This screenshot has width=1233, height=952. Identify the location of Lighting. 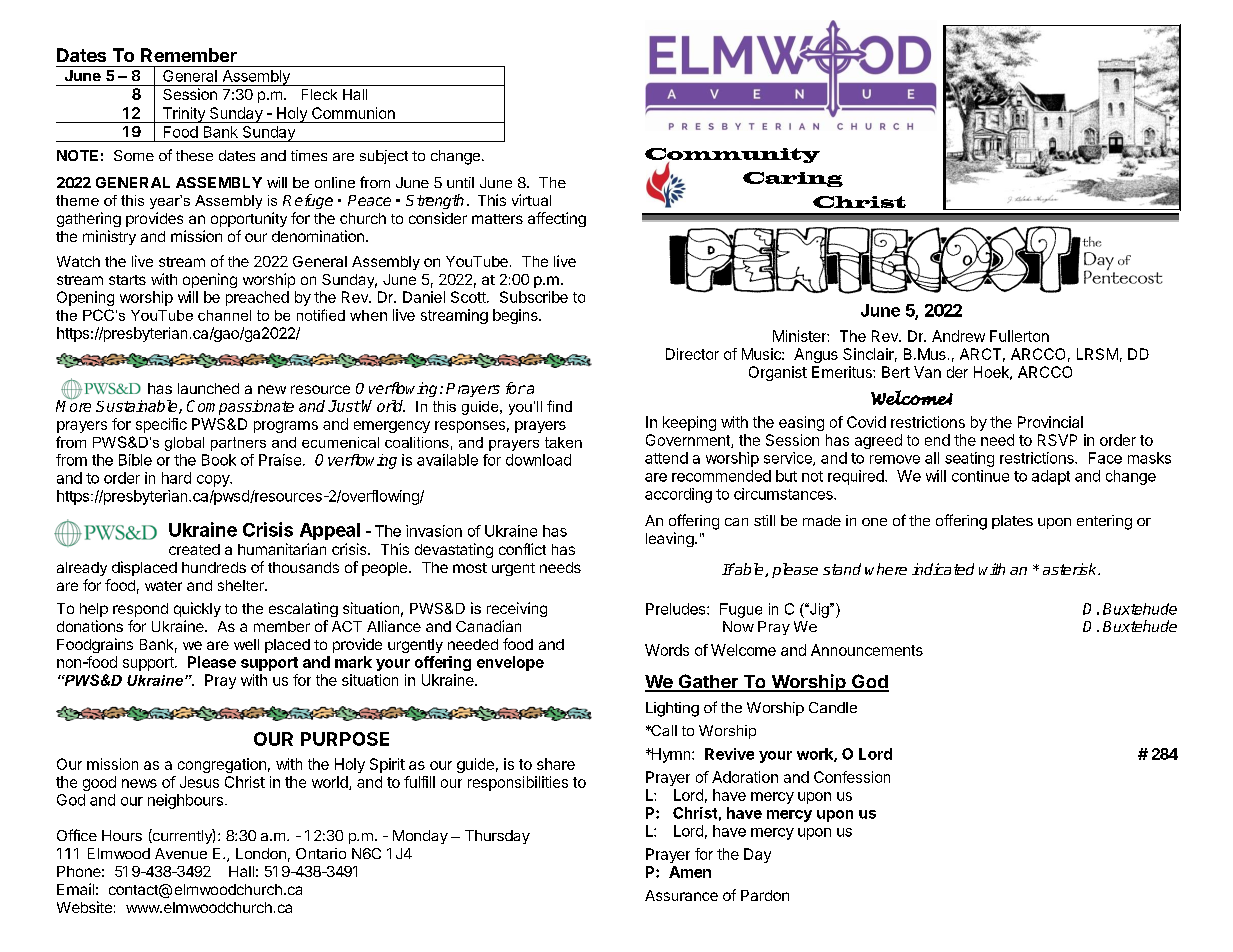
(672, 709).
